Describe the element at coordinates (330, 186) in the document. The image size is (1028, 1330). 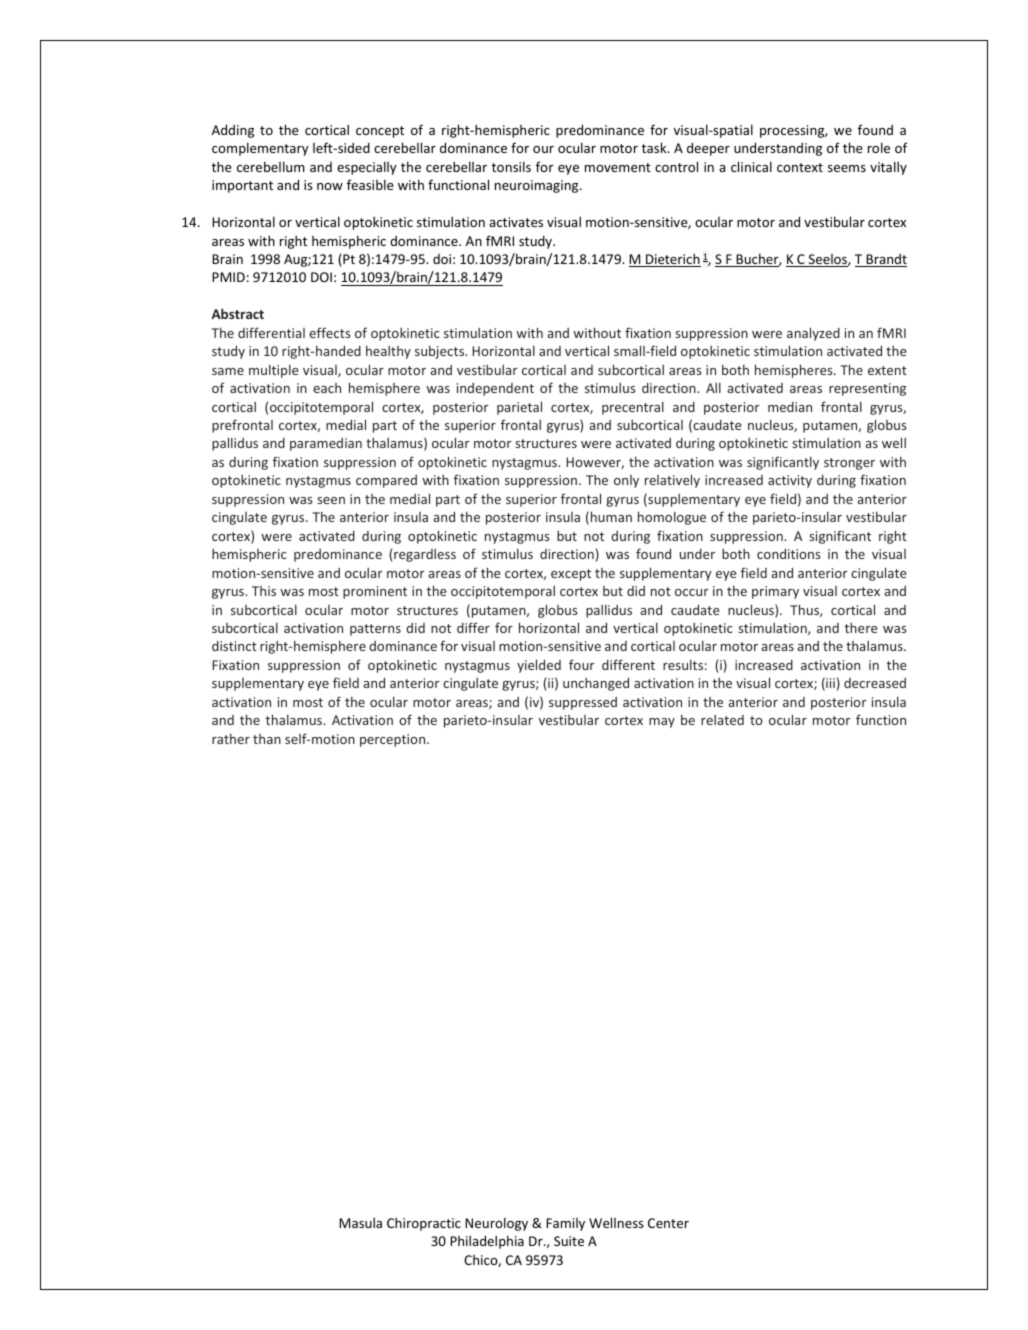
I see `now` at that location.
